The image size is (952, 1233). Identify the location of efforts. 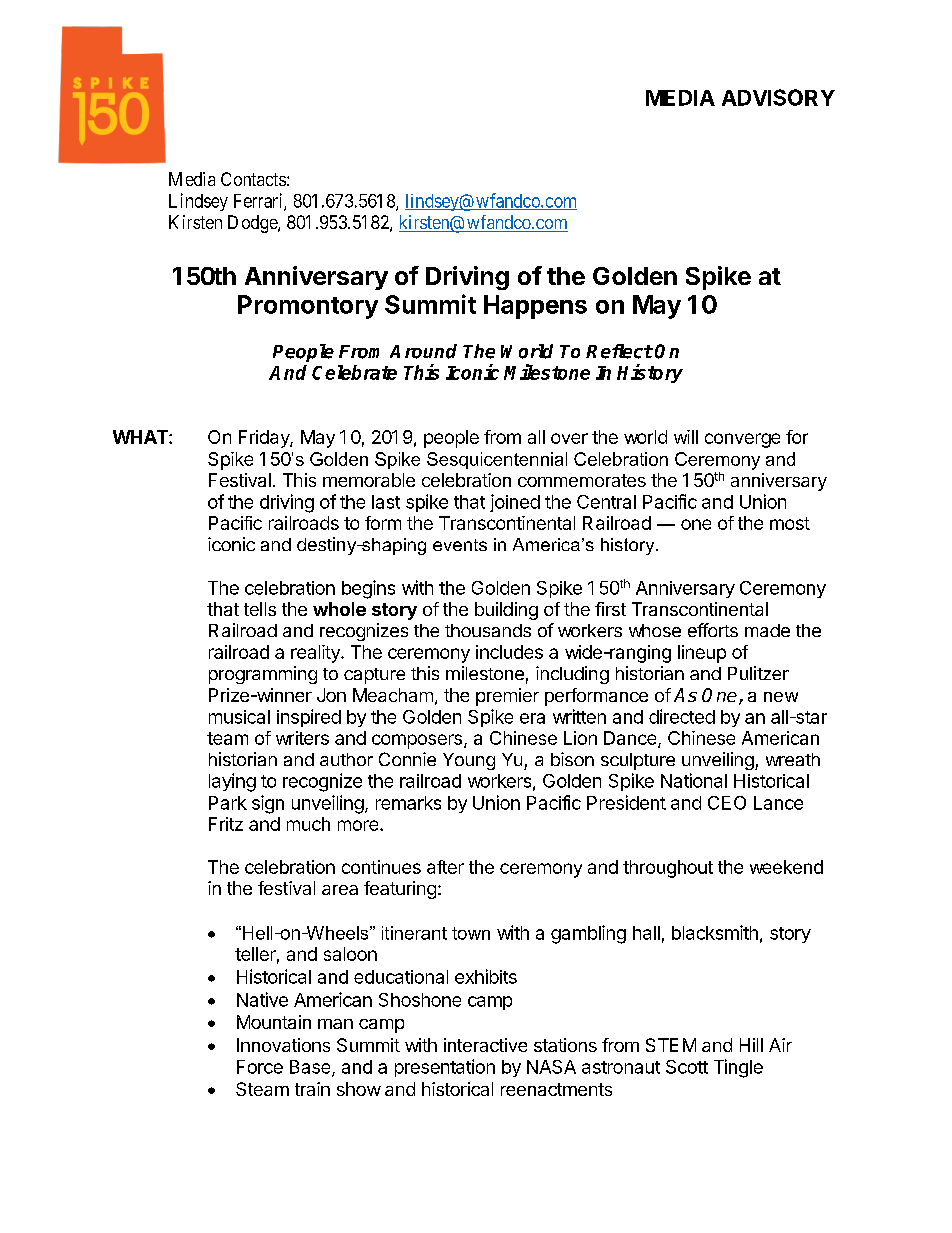
(713, 630).
